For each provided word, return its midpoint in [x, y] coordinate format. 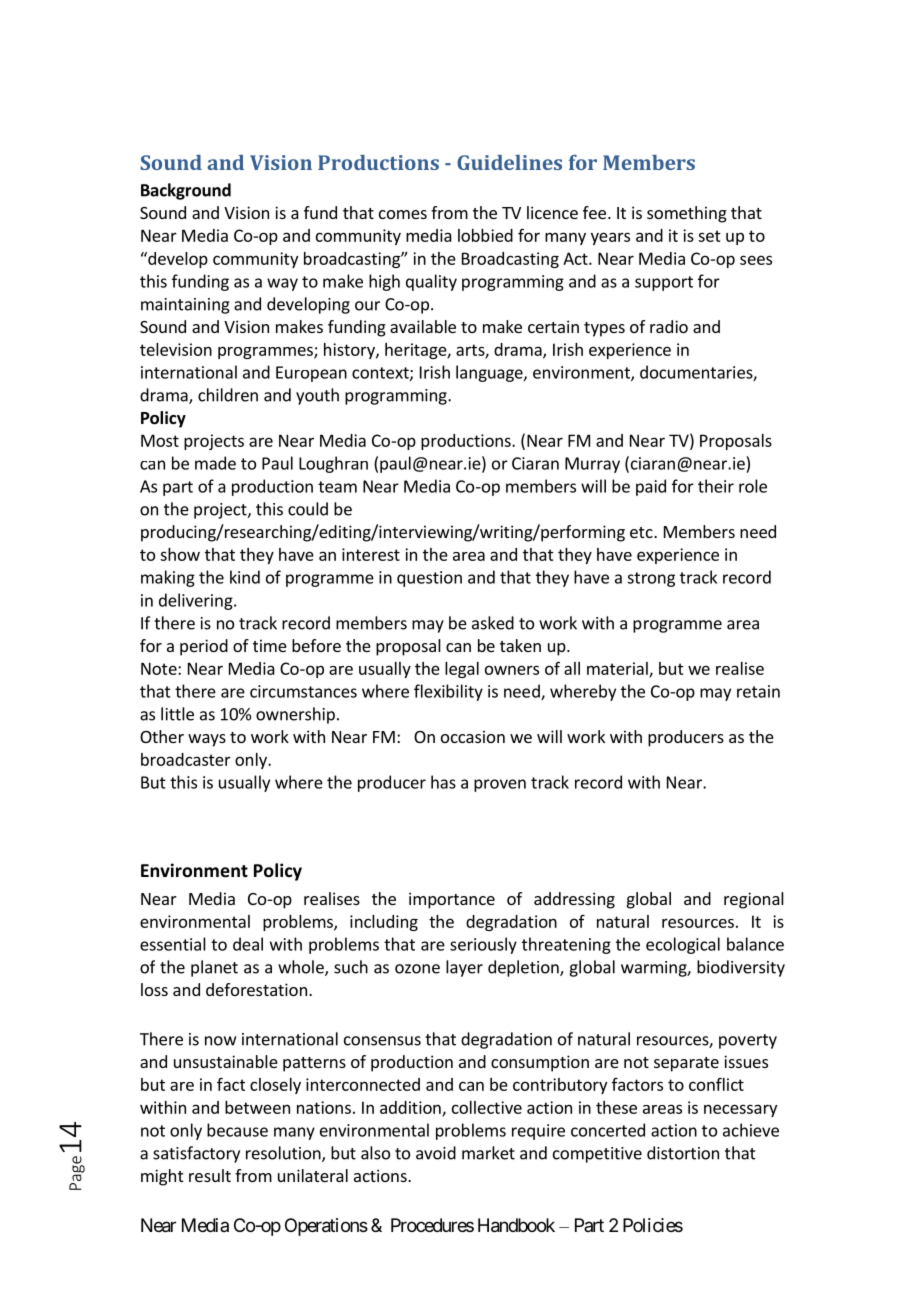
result [210, 1175]
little [177, 714]
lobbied [485, 235]
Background [186, 191]
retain [758, 691]
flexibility [448, 692]
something [687, 214]
